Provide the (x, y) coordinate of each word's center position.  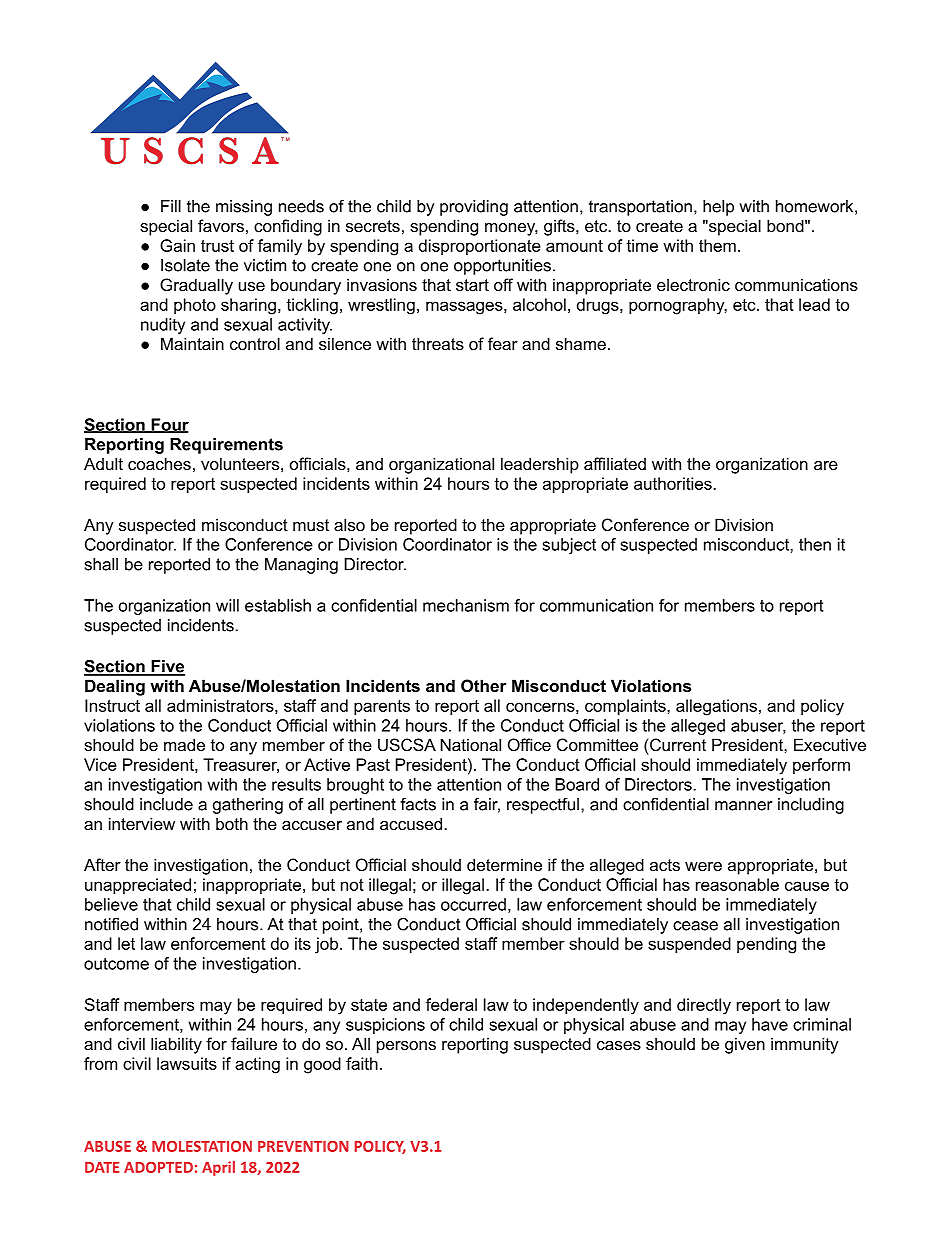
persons (406, 1047)
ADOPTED (158, 1167)
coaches (159, 463)
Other (484, 685)
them (717, 245)
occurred (473, 904)
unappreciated (138, 886)
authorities (674, 483)
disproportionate (480, 247)
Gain (177, 245)
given (745, 1045)
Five (167, 667)
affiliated (615, 463)
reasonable (737, 884)
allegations (716, 707)
